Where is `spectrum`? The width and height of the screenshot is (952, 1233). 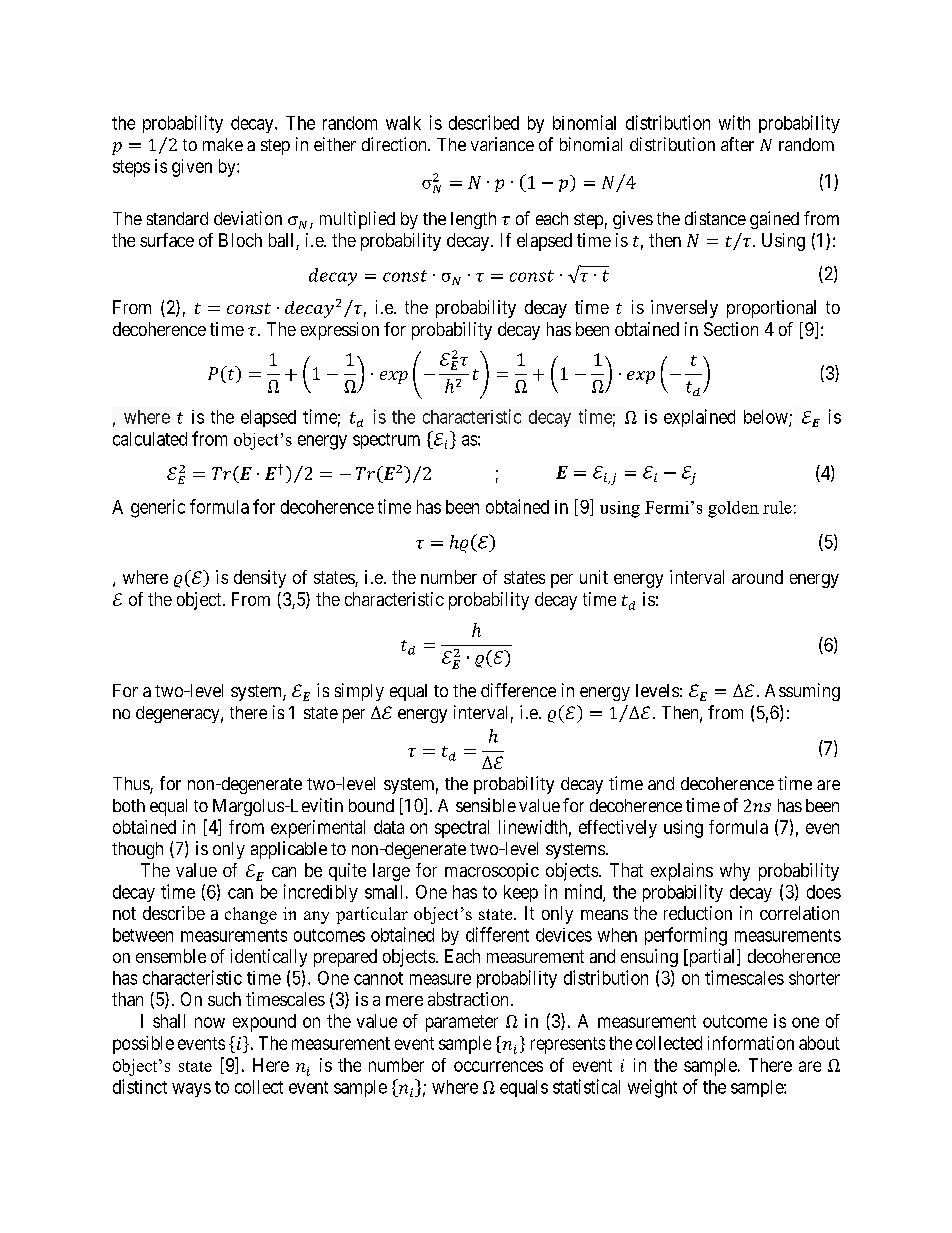 spectrum is located at coordinates (386, 441).
